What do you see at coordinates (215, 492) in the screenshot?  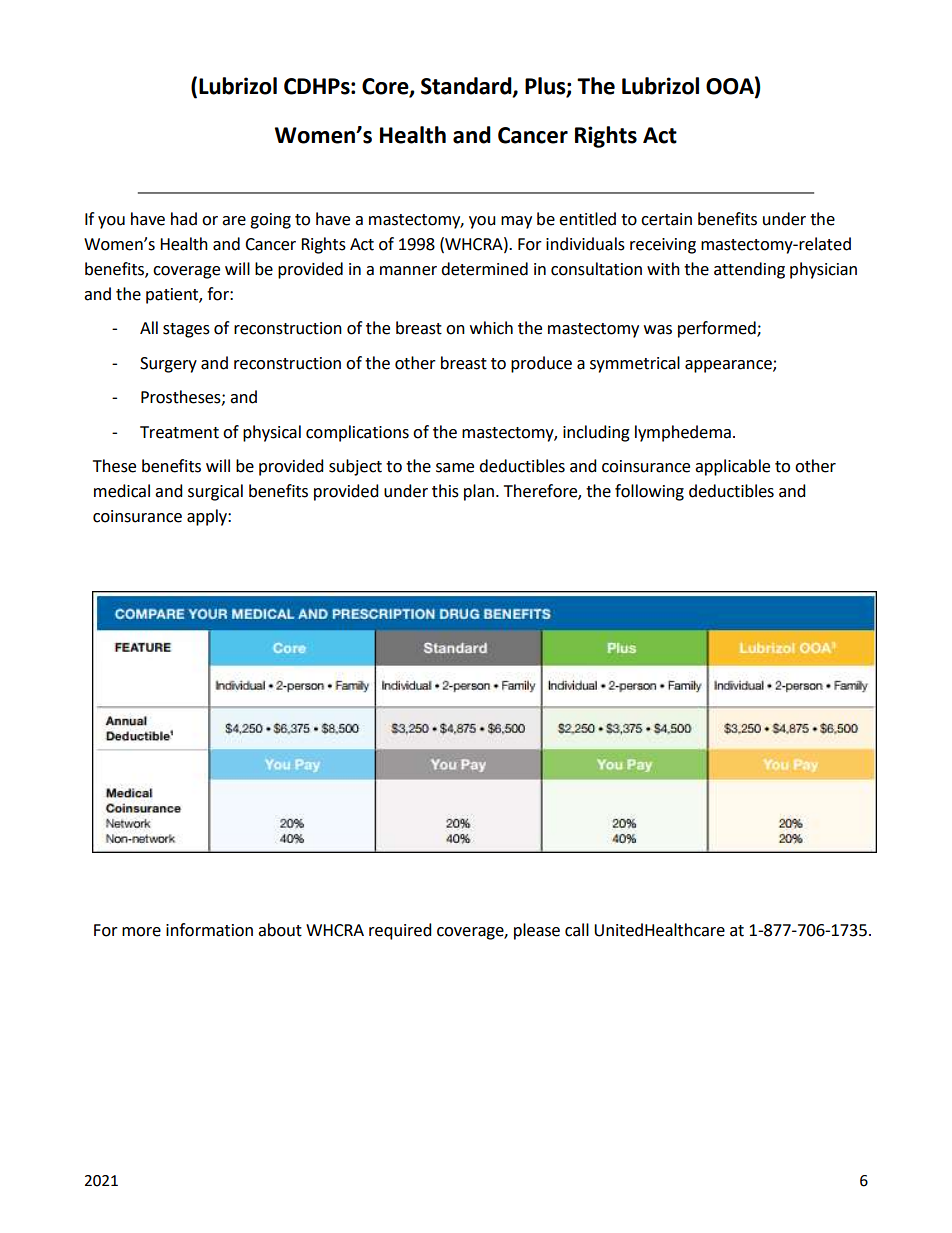 I see `surgical` at bounding box center [215, 492].
